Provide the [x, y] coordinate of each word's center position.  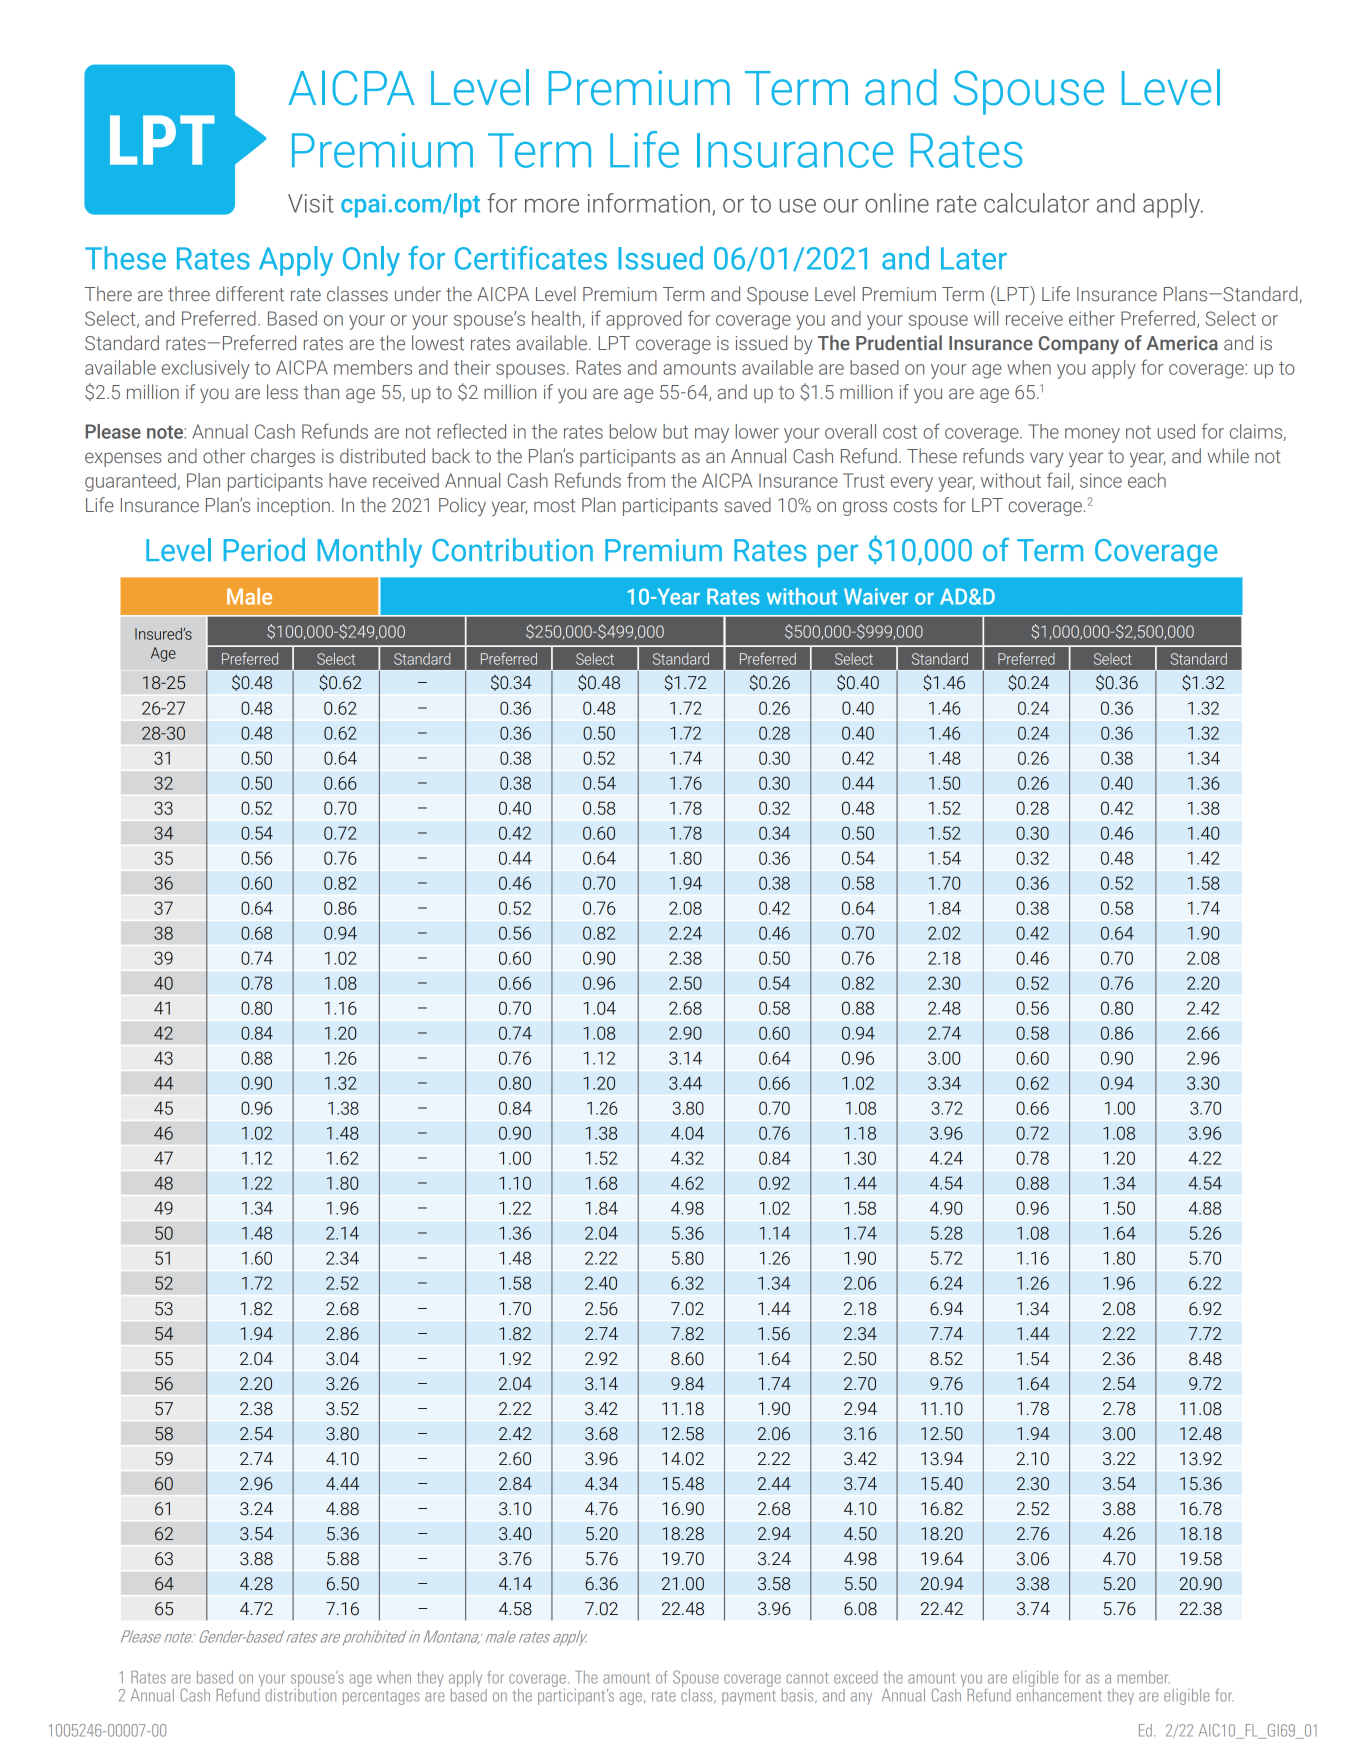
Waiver [876, 596]
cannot [807, 1678]
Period [264, 550]
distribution [301, 1694]
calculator [1037, 203]
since [1101, 480]
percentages [381, 1698]
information [649, 203]
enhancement [1059, 1694]
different [250, 294]
